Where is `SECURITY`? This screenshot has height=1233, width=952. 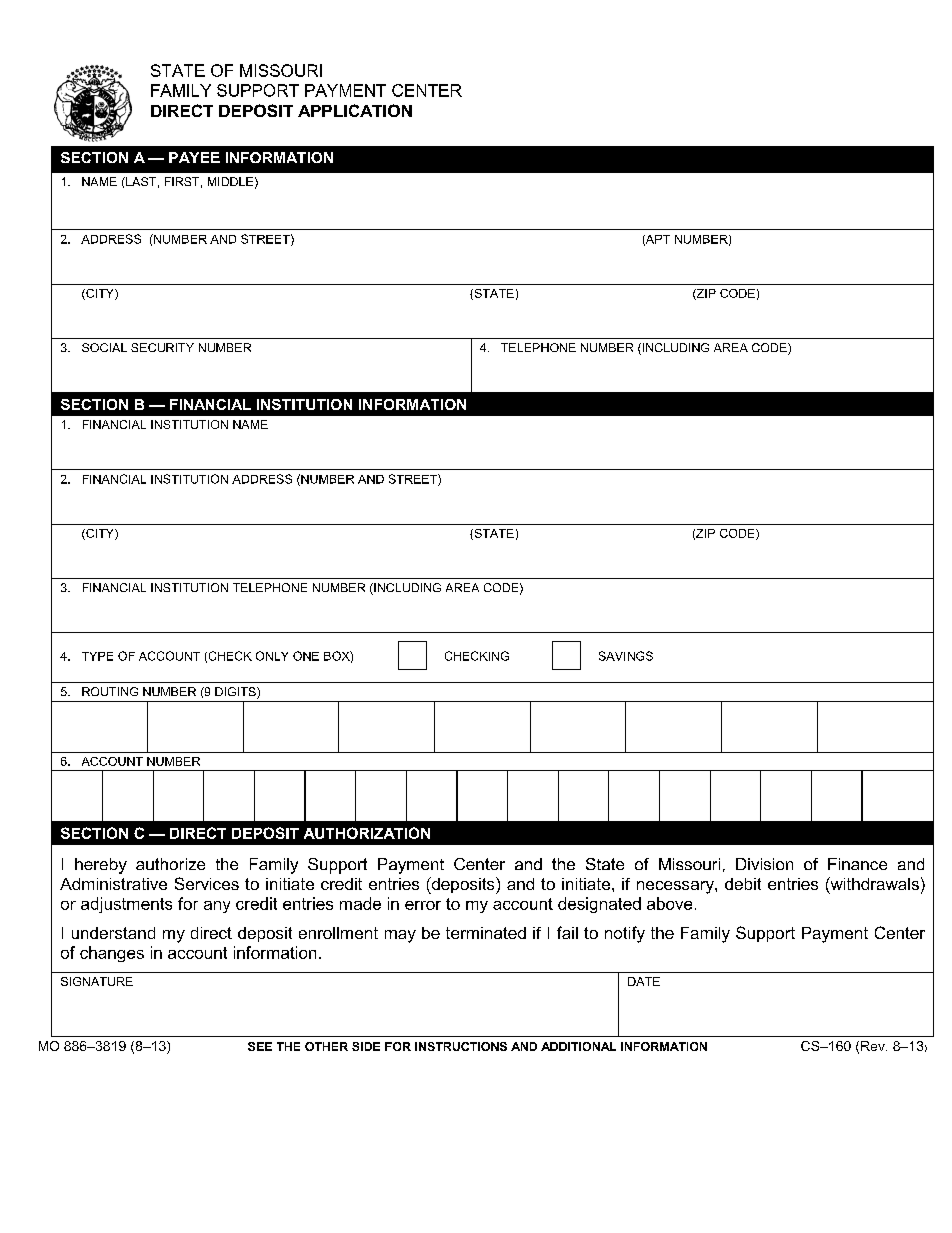
SECURITY is located at coordinates (162, 347).
